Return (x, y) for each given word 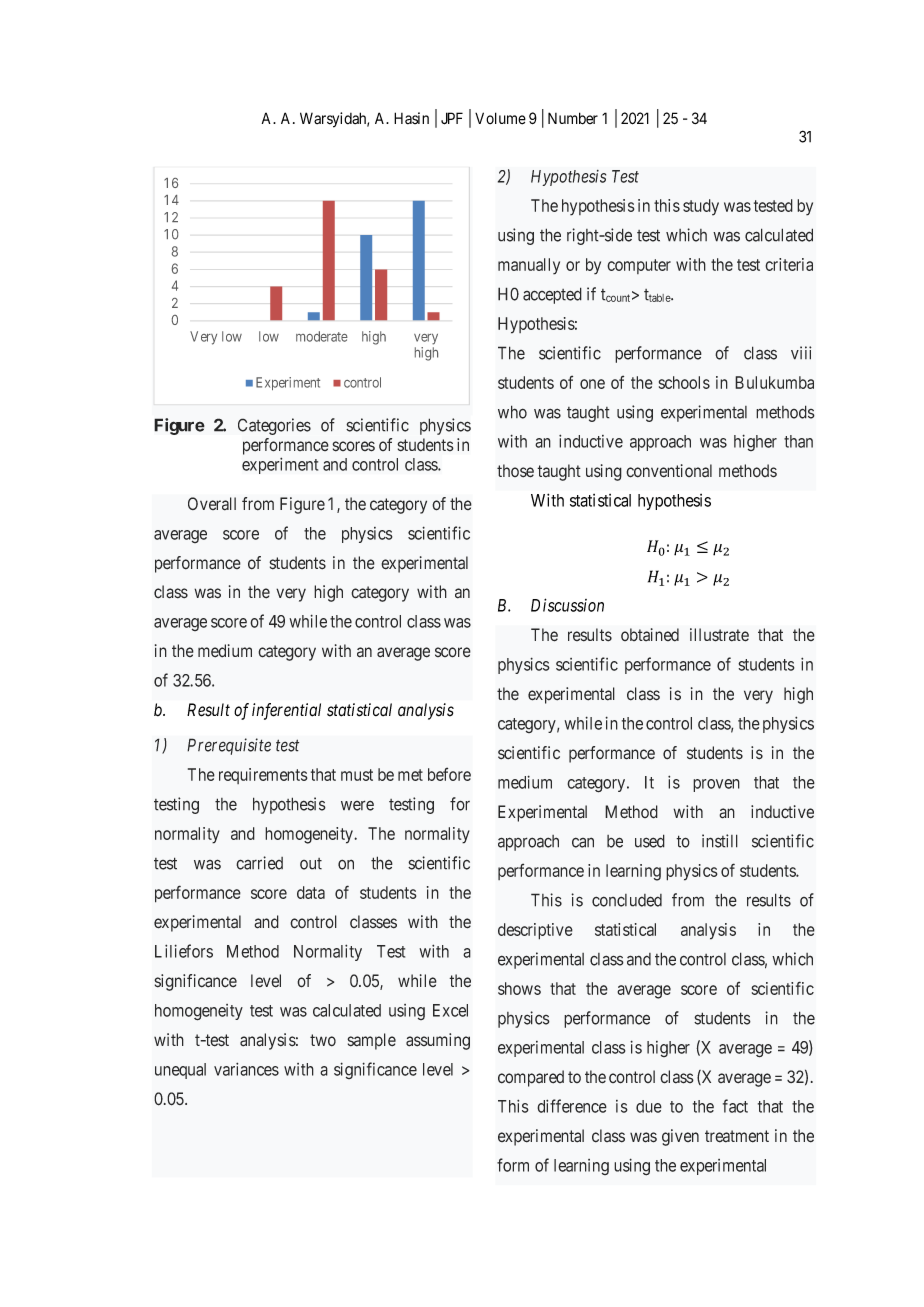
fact (735, 1106)
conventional (669, 471)
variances (246, 1069)
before (449, 774)
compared (531, 1078)
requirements (263, 776)
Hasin (411, 118)
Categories (274, 426)
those (515, 471)
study (701, 207)
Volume (500, 118)
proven (716, 785)
